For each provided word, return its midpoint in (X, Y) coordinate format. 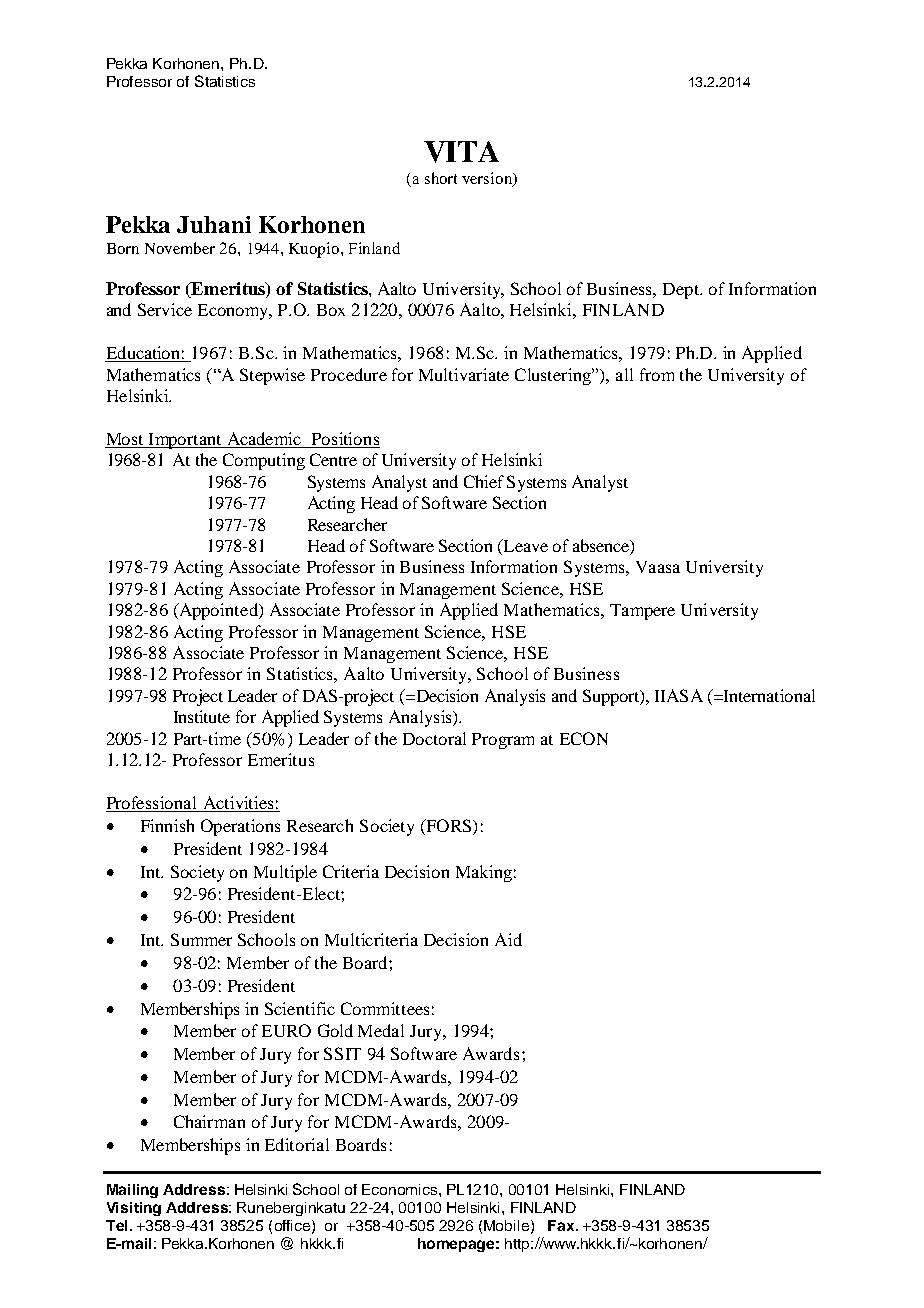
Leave (524, 547)
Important (186, 441)
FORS (449, 827)
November (180, 248)
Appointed (218, 611)
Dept (682, 291)
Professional (153, 804)
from (657, 374)
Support (612, 697)
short (441, 178)
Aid (508, 939)
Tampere (642, 612)
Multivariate (464, 374)
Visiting (134, 1209)
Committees (385, 1008)
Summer (201, 939)
